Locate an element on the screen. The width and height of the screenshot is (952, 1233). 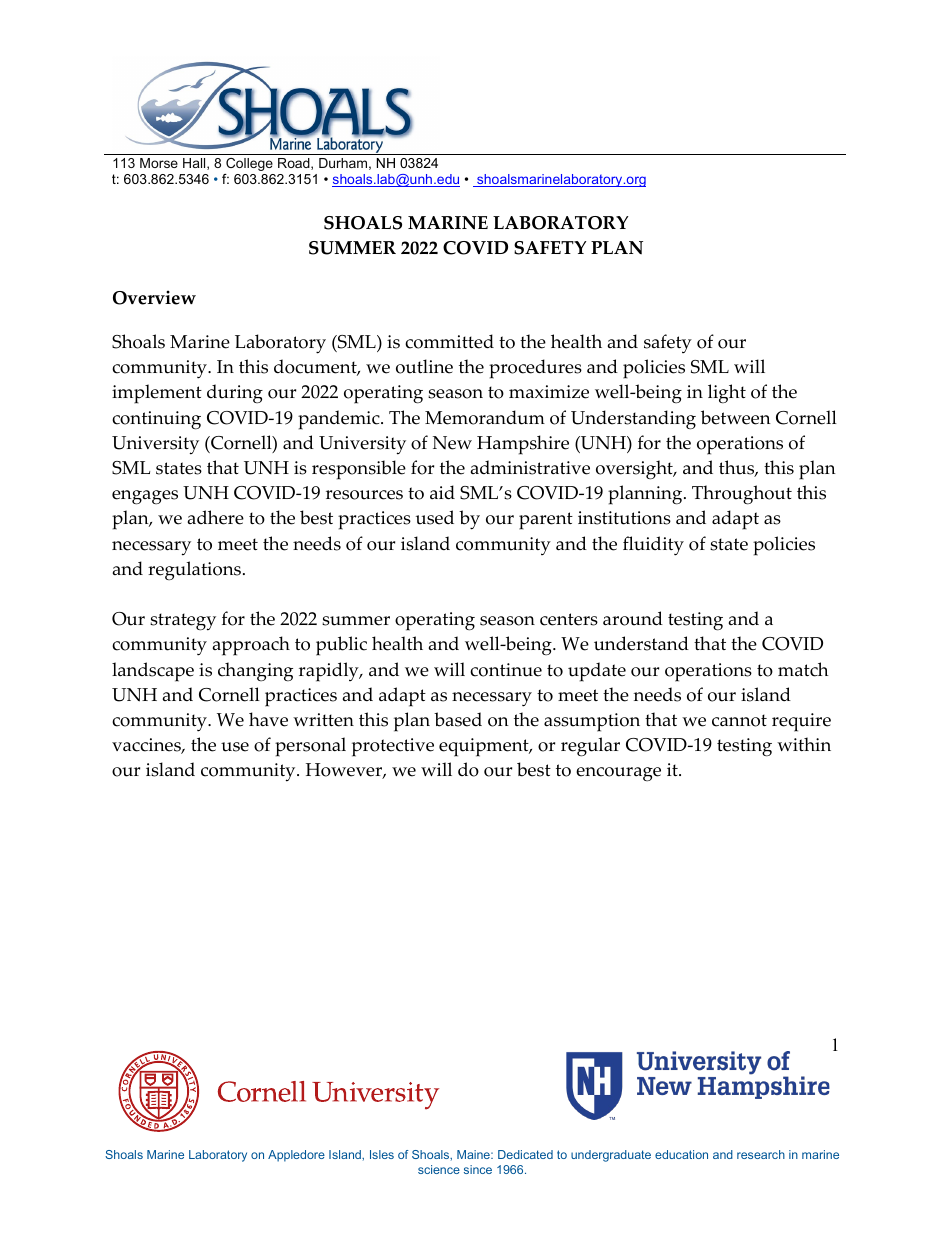
light is located at coordinates (727, 394).
